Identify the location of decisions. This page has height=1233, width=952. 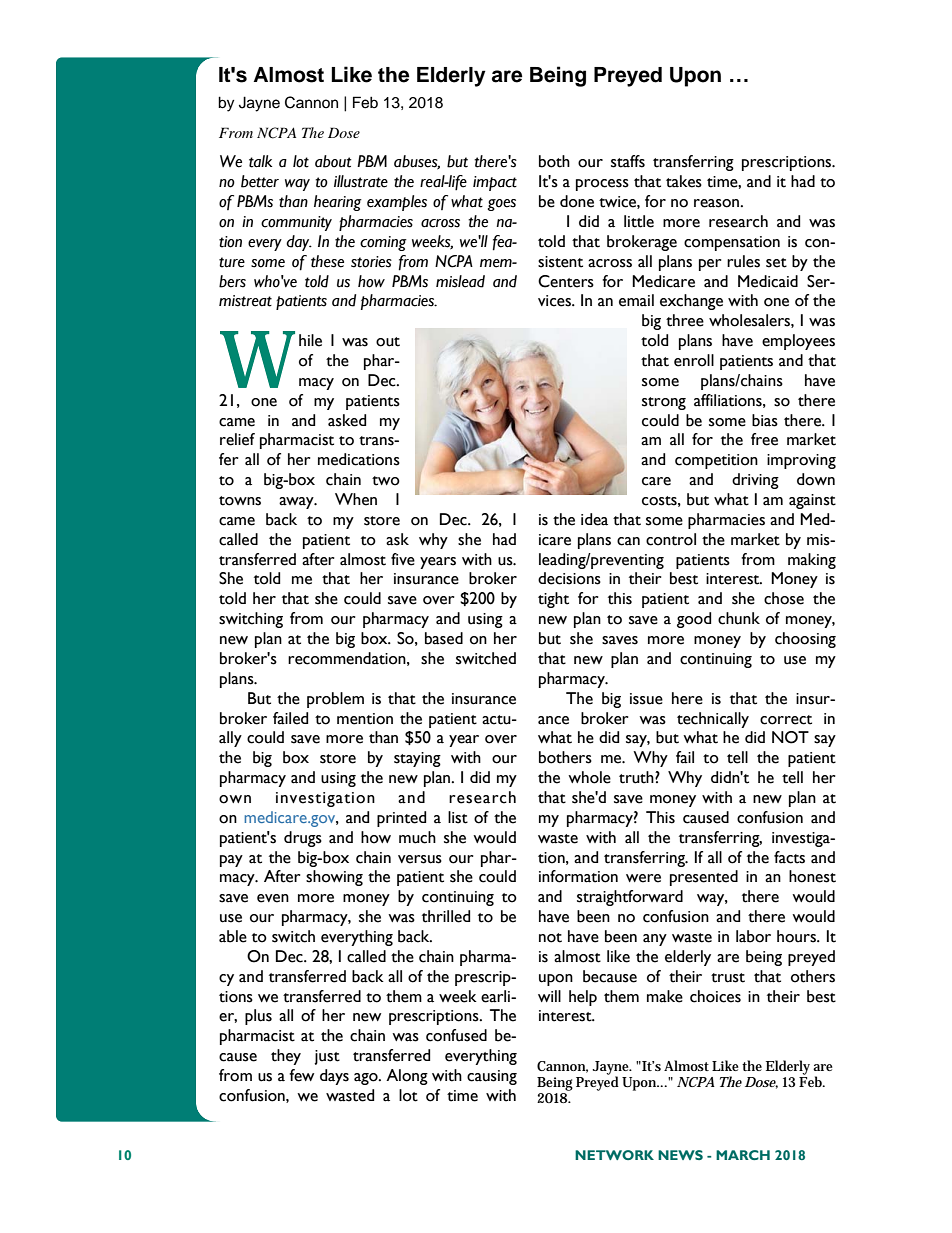
(569, 578).
